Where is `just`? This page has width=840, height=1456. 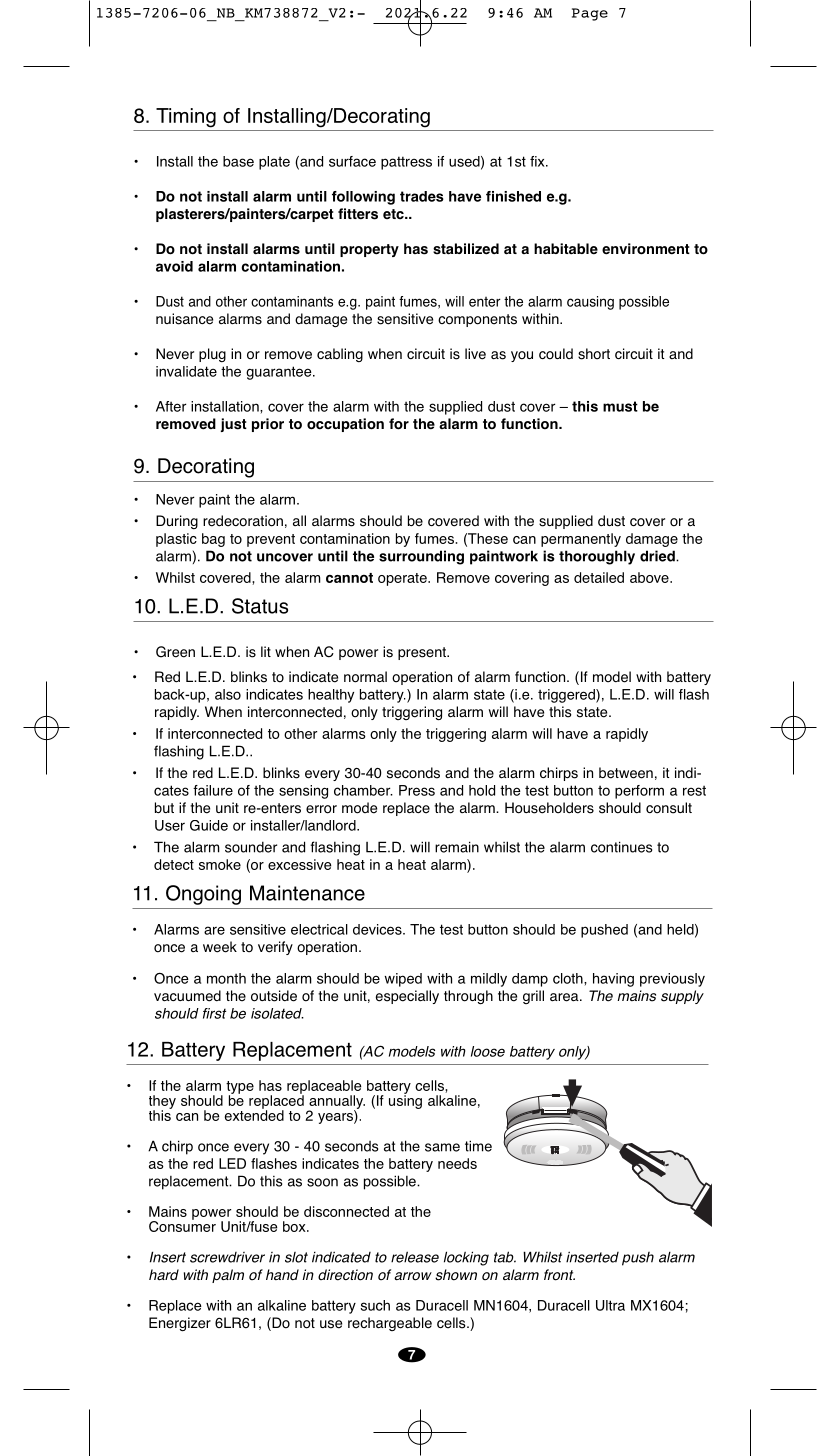
just is located at coordinates (234, 425).
